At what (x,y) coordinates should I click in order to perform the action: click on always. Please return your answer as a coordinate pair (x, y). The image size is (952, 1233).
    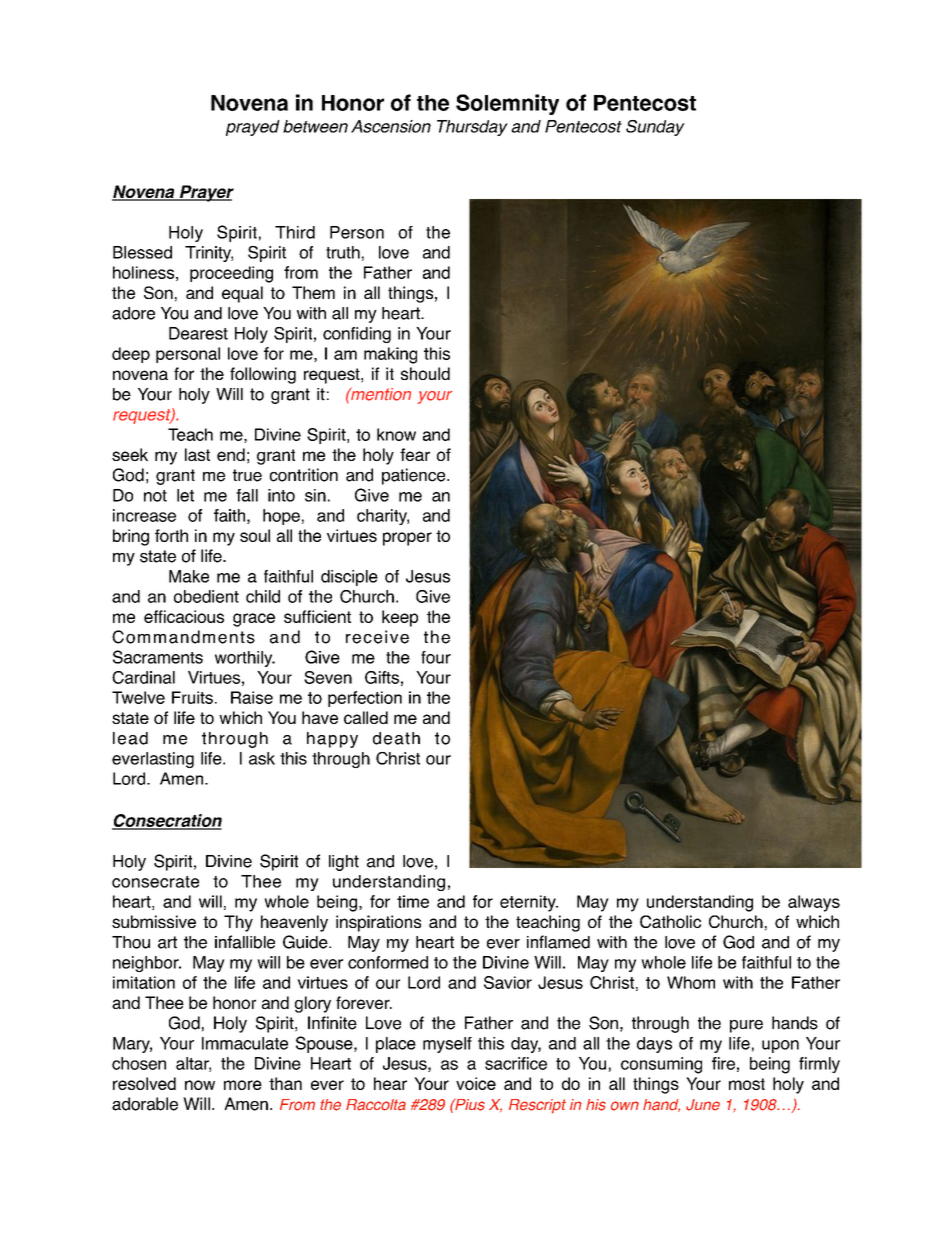
    Looking at the image, I should click on (814, 903).
